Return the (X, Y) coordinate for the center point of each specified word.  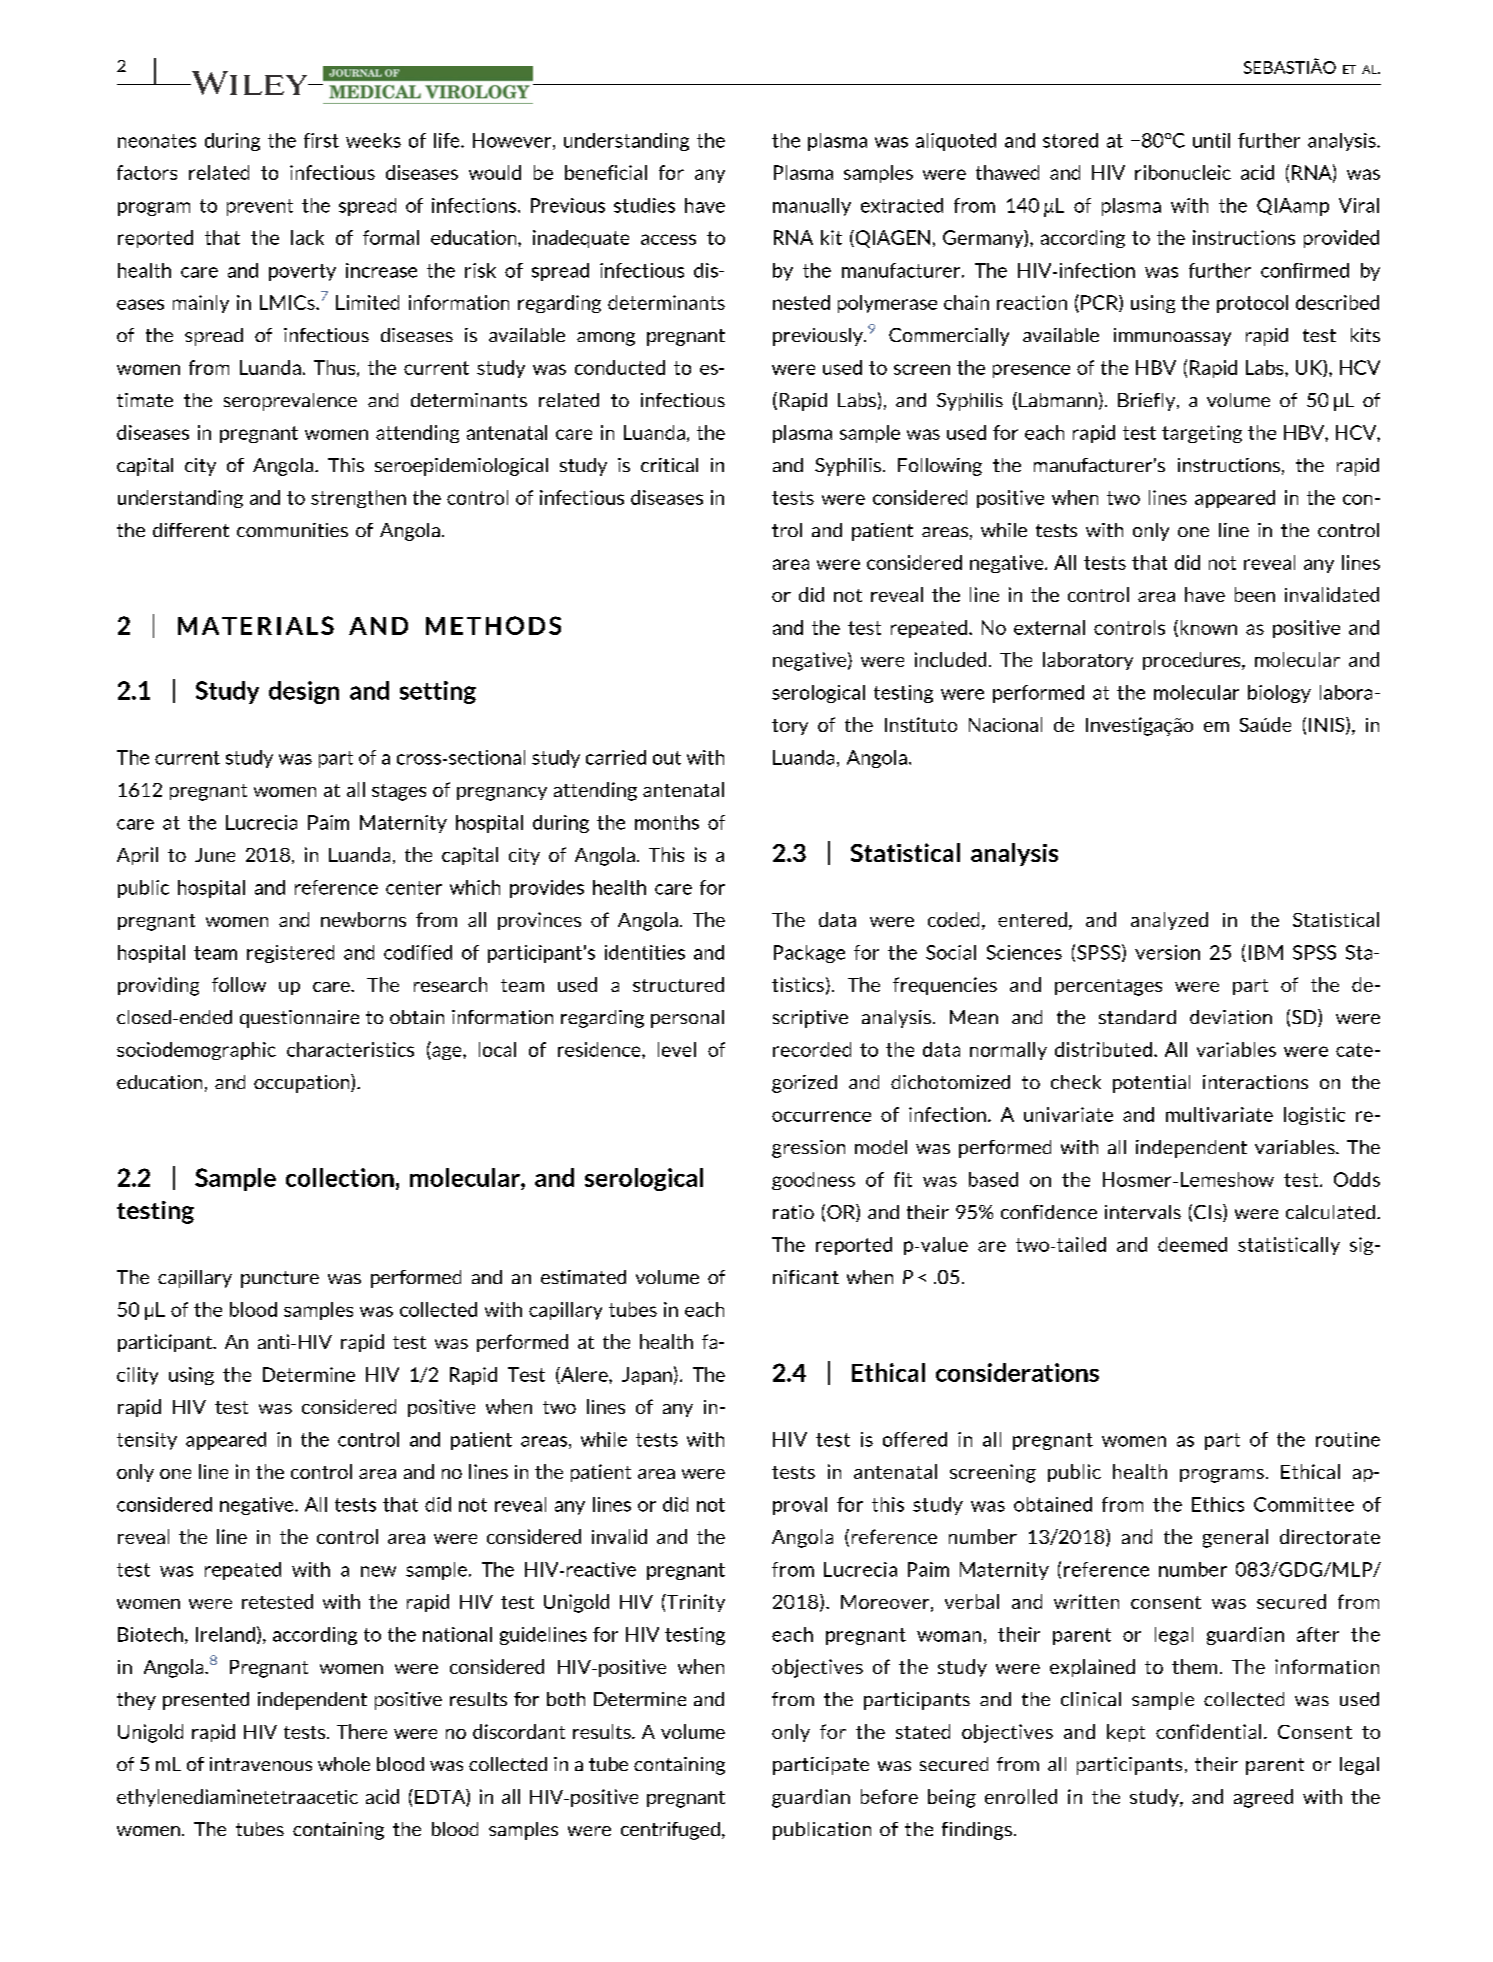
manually (812, 207)
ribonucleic (1183, 172)
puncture (280, 1279)
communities (292, 530)
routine (1348, 1439)
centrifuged (670, 1831)
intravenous (261, 1764)
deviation (1231, 1017)
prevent (260, 207)
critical (669, 465)
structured (678, 984)
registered (290, 954)
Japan (647, 1376)
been (1255, 594)
